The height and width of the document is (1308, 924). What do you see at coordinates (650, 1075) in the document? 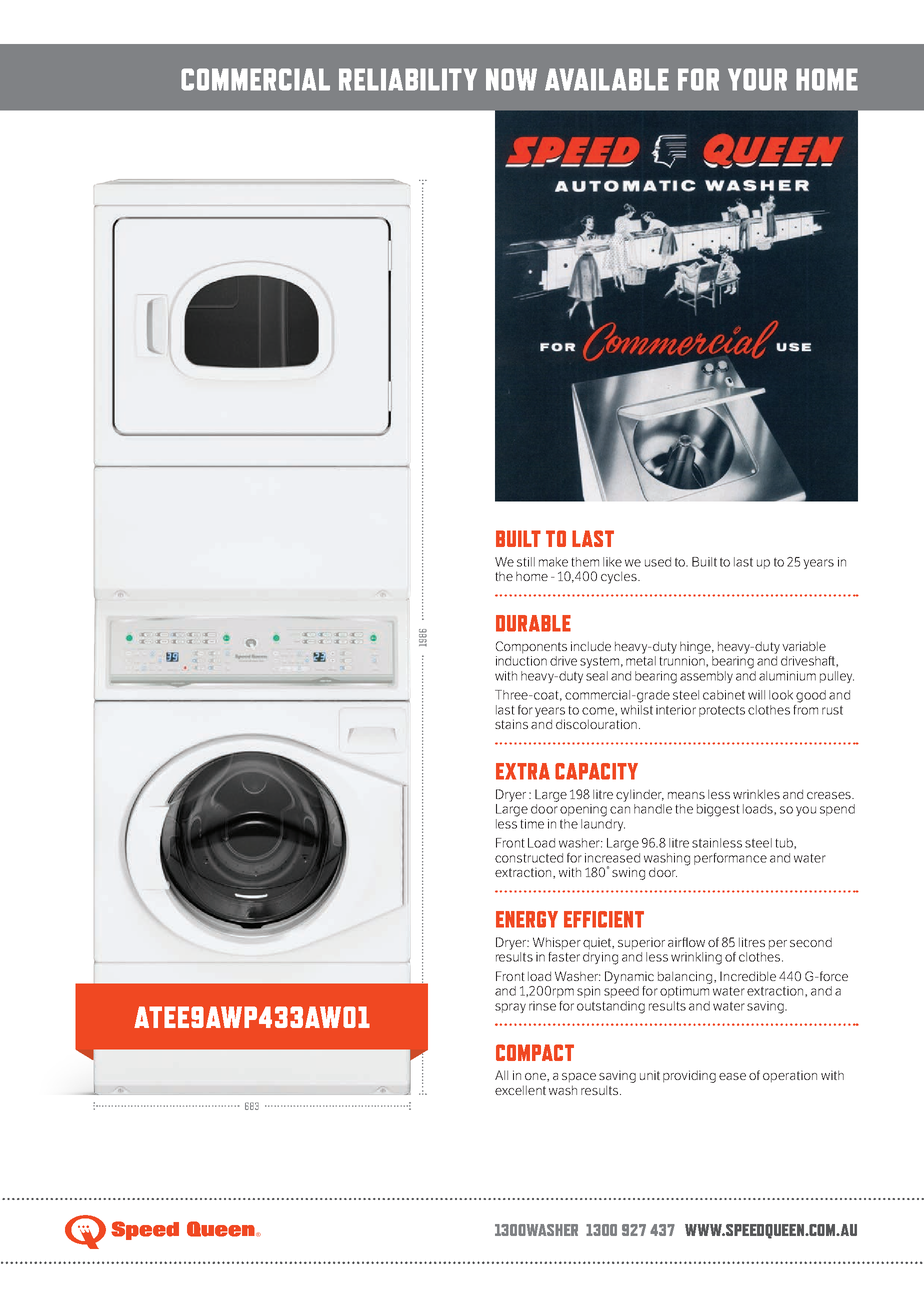
I see `unit` at bounding box center [650, 1075].
